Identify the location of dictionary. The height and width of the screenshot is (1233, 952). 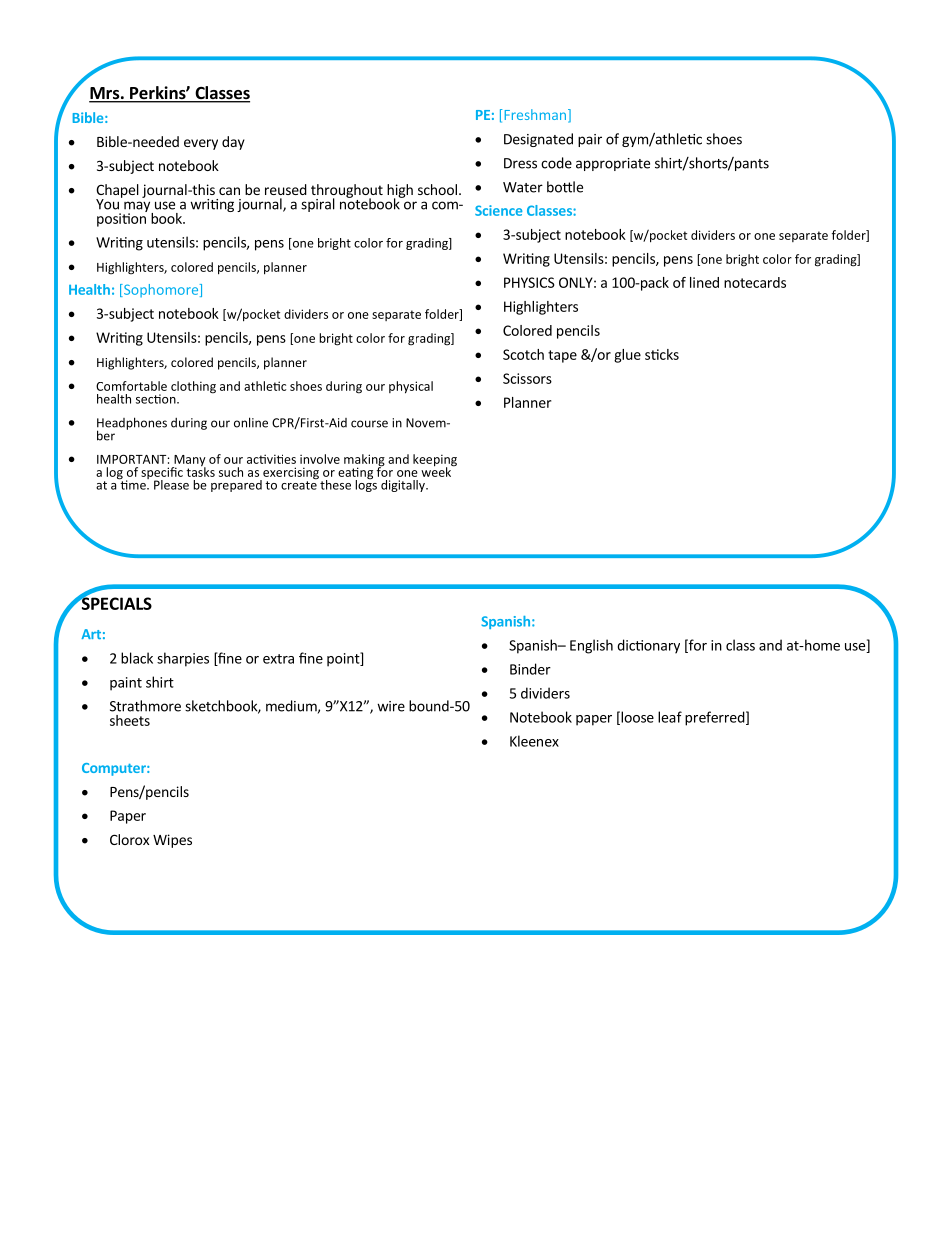
(648, 646).
